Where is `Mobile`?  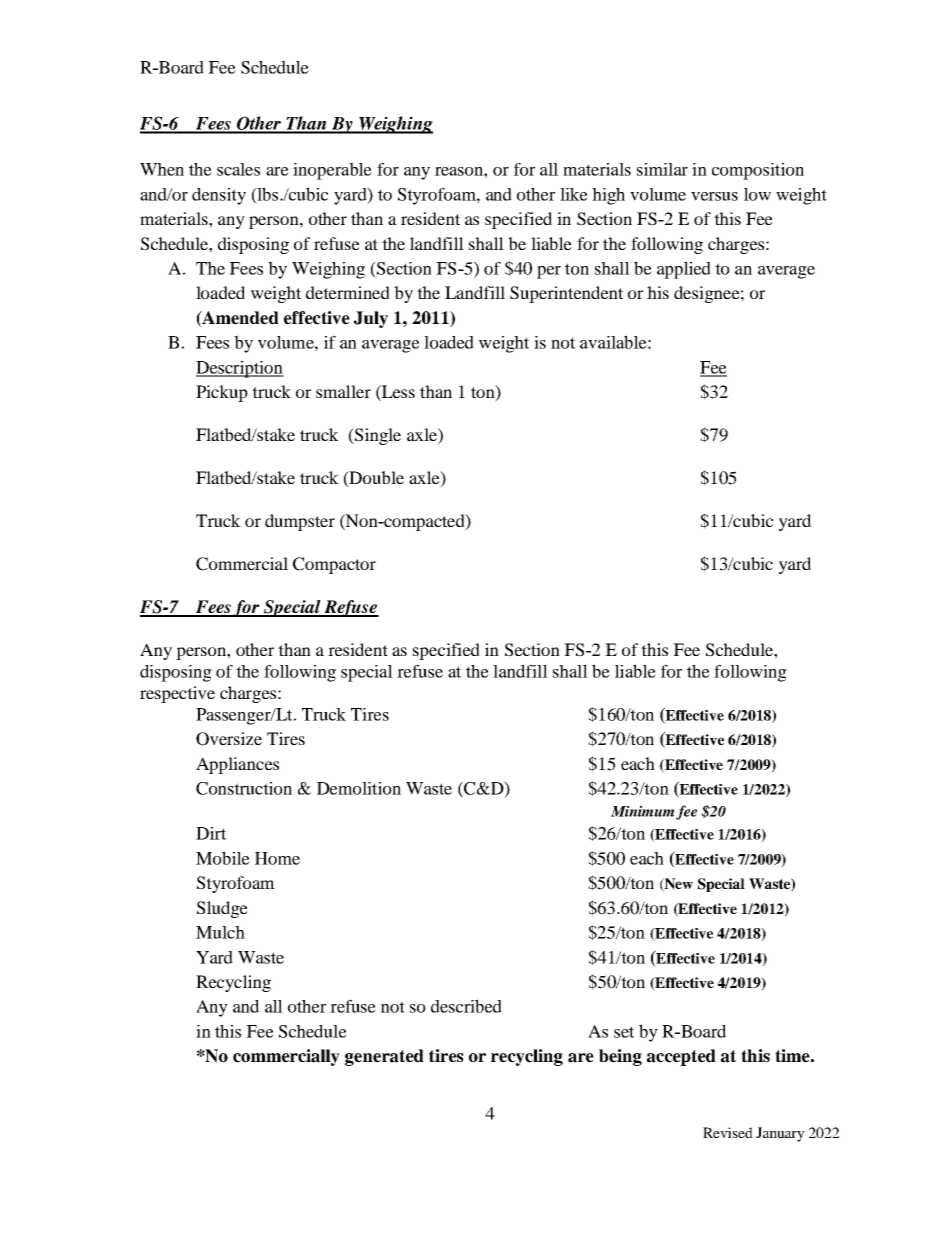
Mobile is located at coordinates (223, 858).
